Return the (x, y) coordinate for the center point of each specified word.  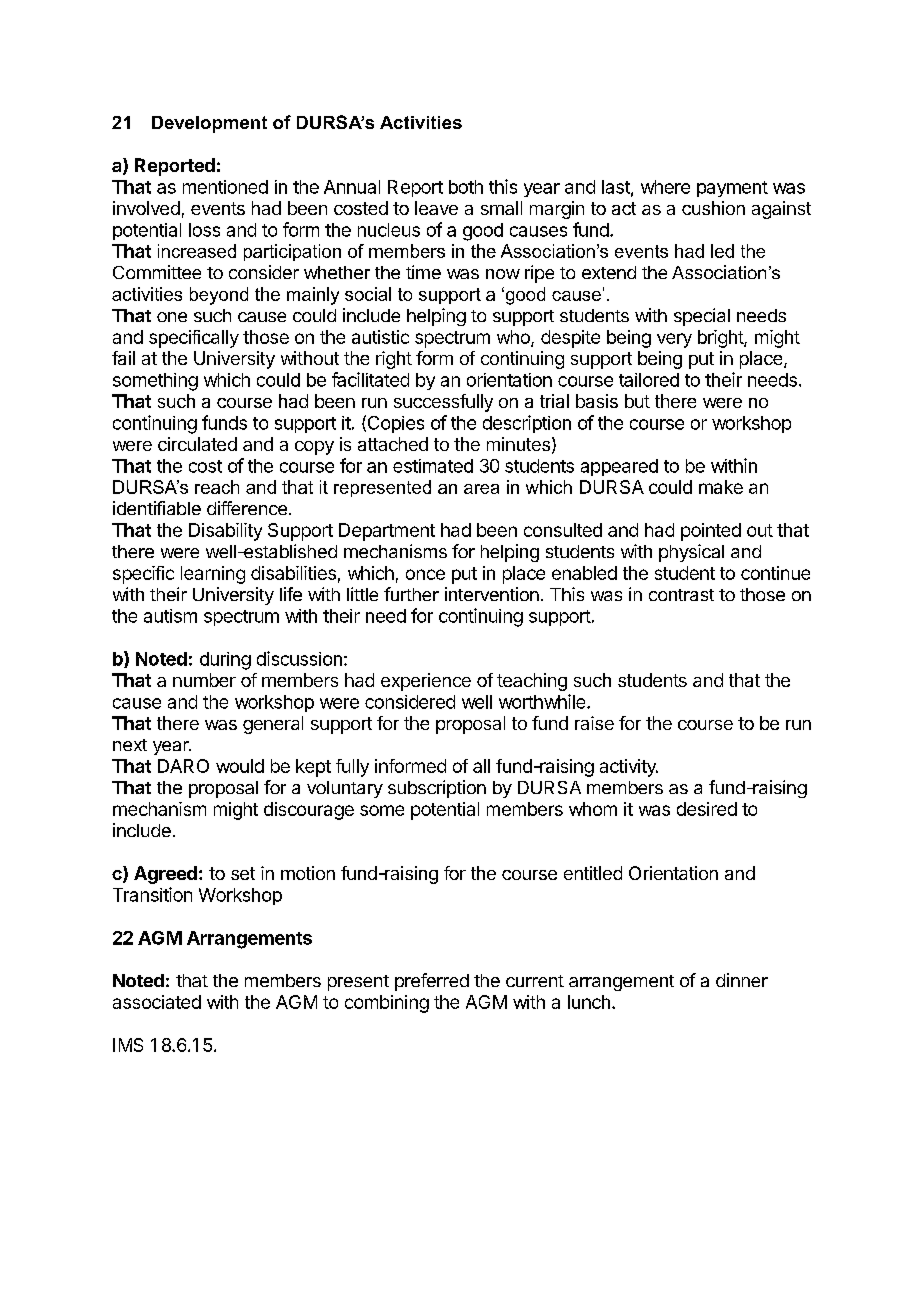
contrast (681, 595)
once (425, 574)
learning (213, 575)
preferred (432, 982)
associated (157, 1002)
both (466, 187)
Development (209, 124)
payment (732, 189)
